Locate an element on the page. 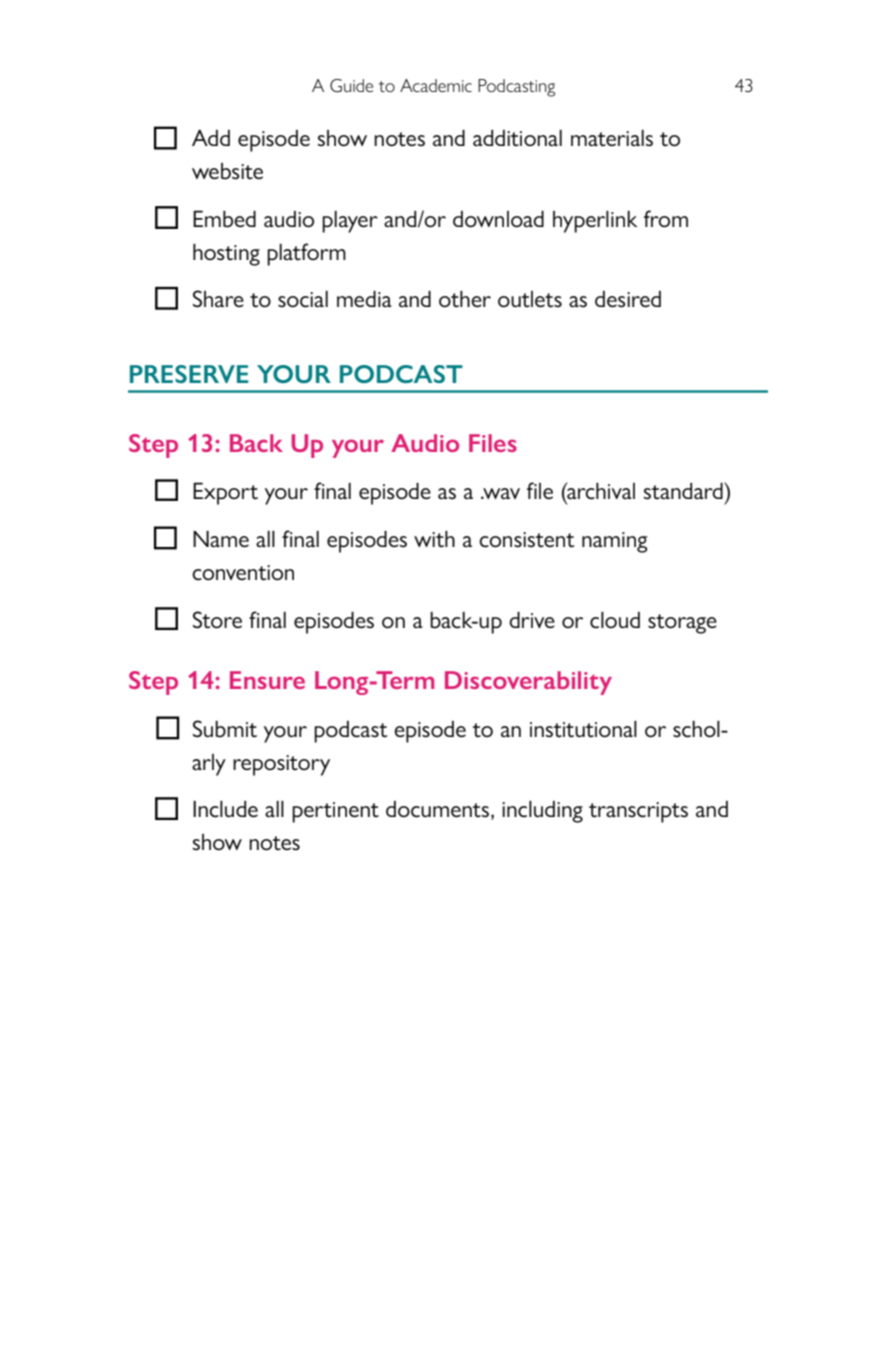  Academic is located at coordinates (436, 85).
